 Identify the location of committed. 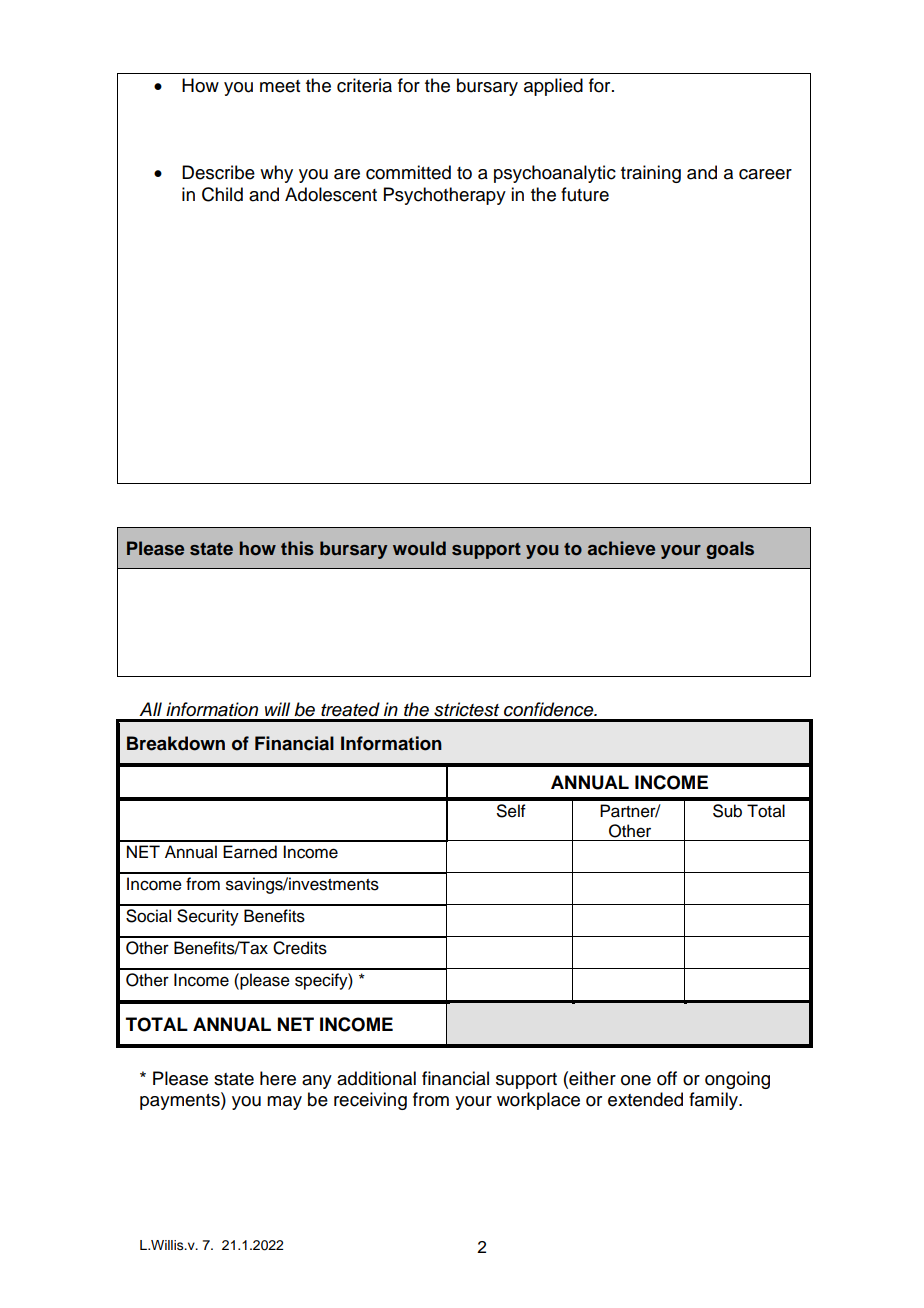
(408, 172).
